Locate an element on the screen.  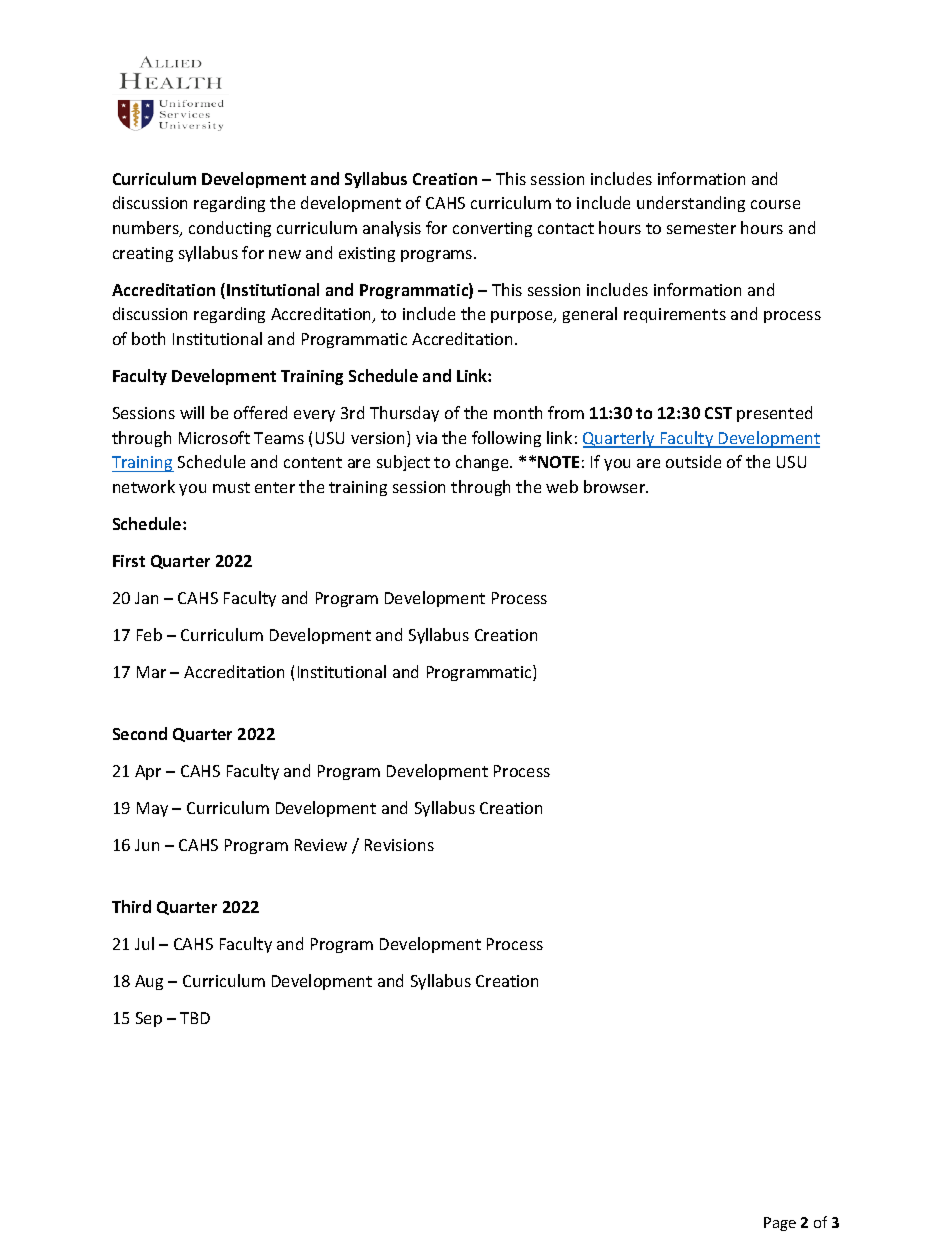
must is located at coordinates (231, 487).
